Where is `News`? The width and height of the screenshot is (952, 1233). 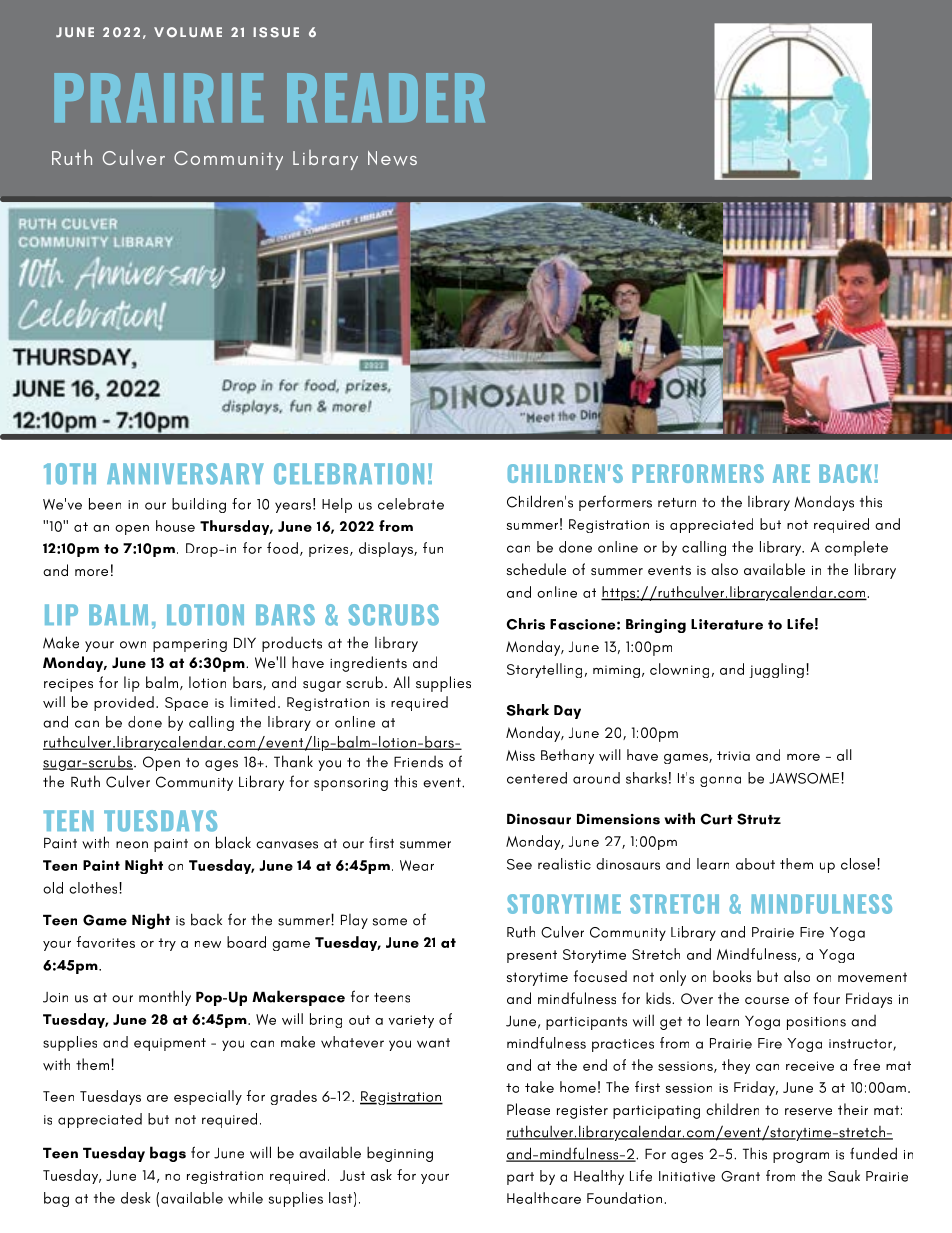 News is located at coordinates (392, 158).
